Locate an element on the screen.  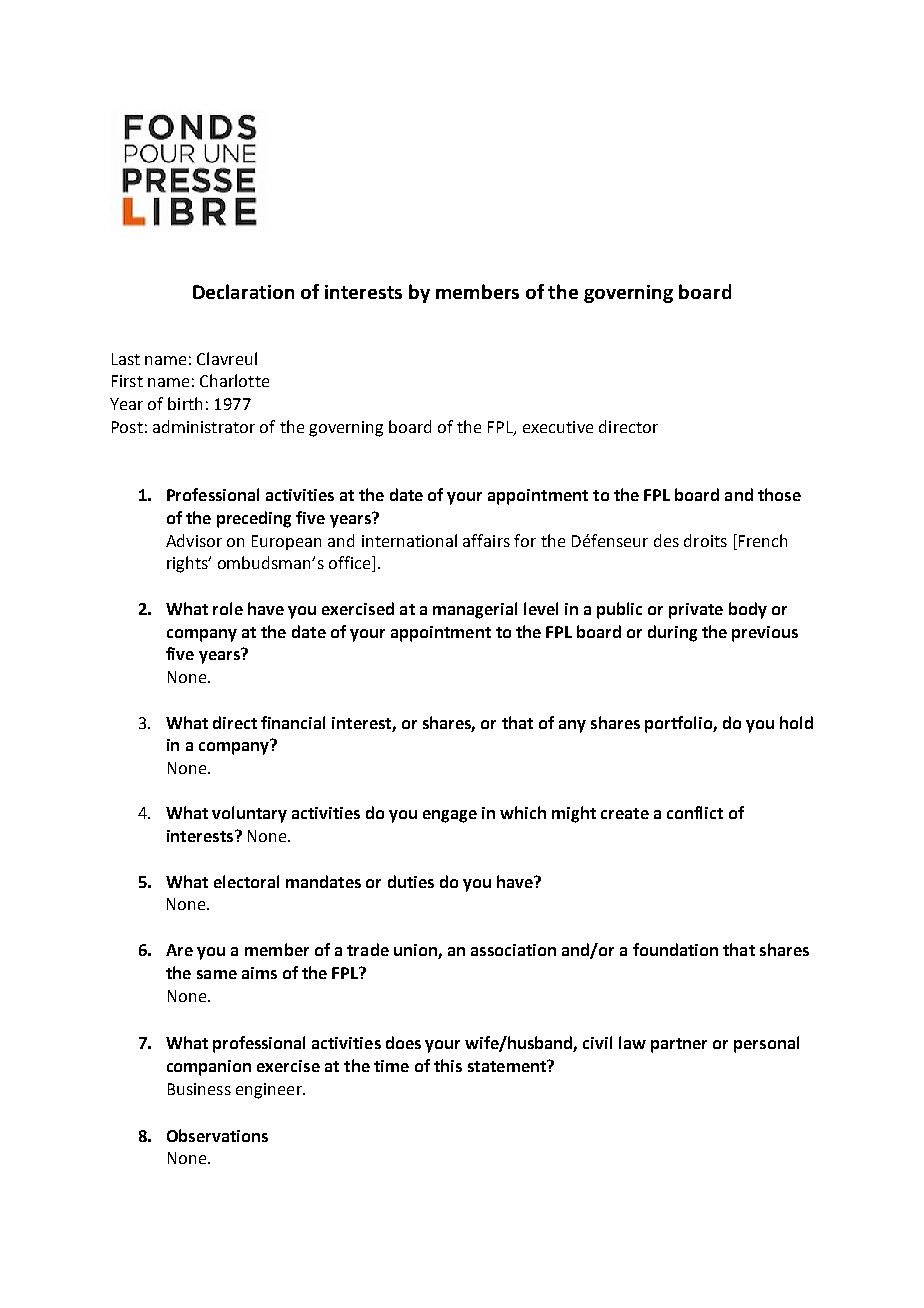
executive is located at coordinates (558, 427).
